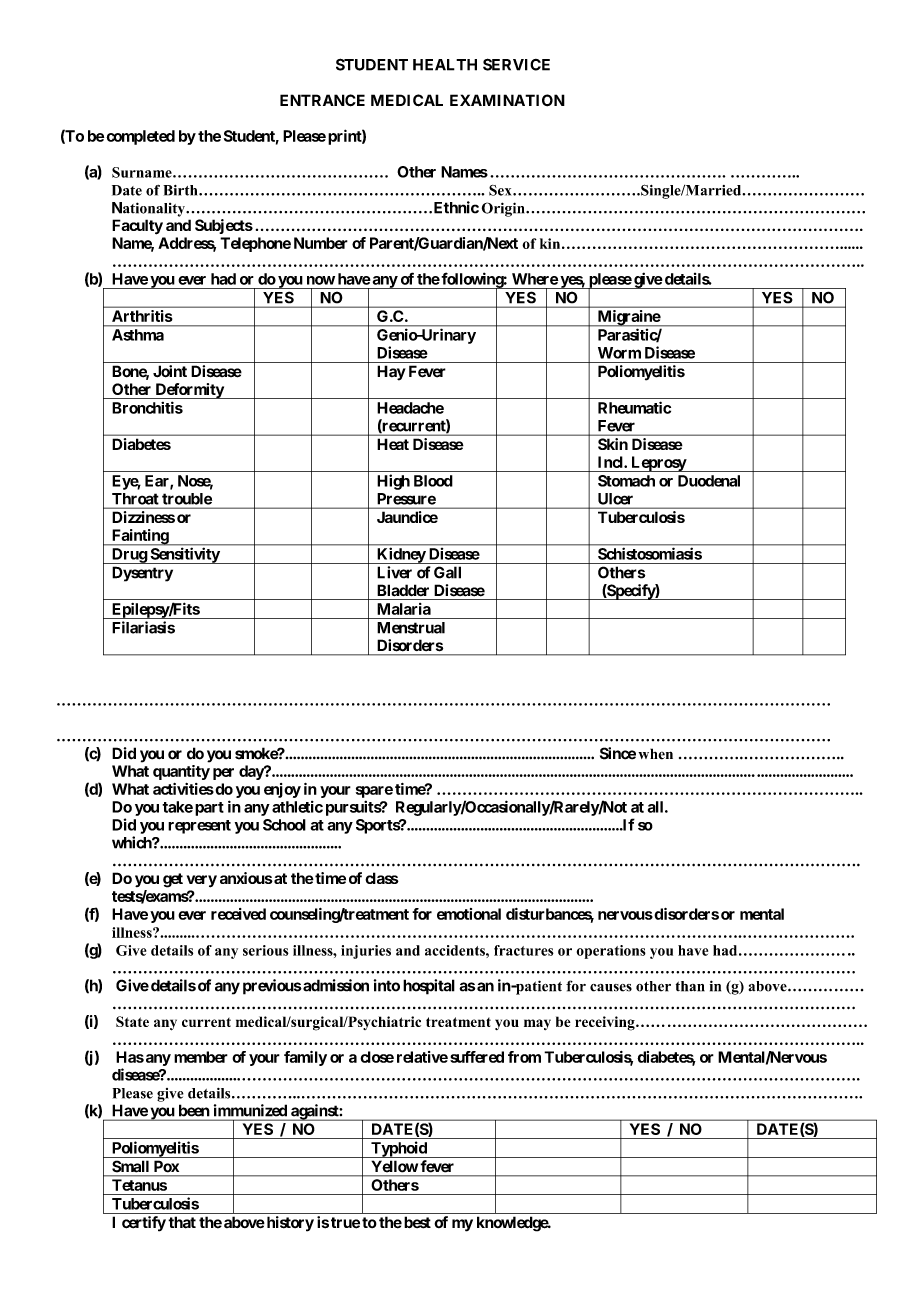 The height and width of the page is (1307, 924). What do you see at coordinates (411, 628) in the page?
I see `Menstrual` at bounding box center [411, 628].
